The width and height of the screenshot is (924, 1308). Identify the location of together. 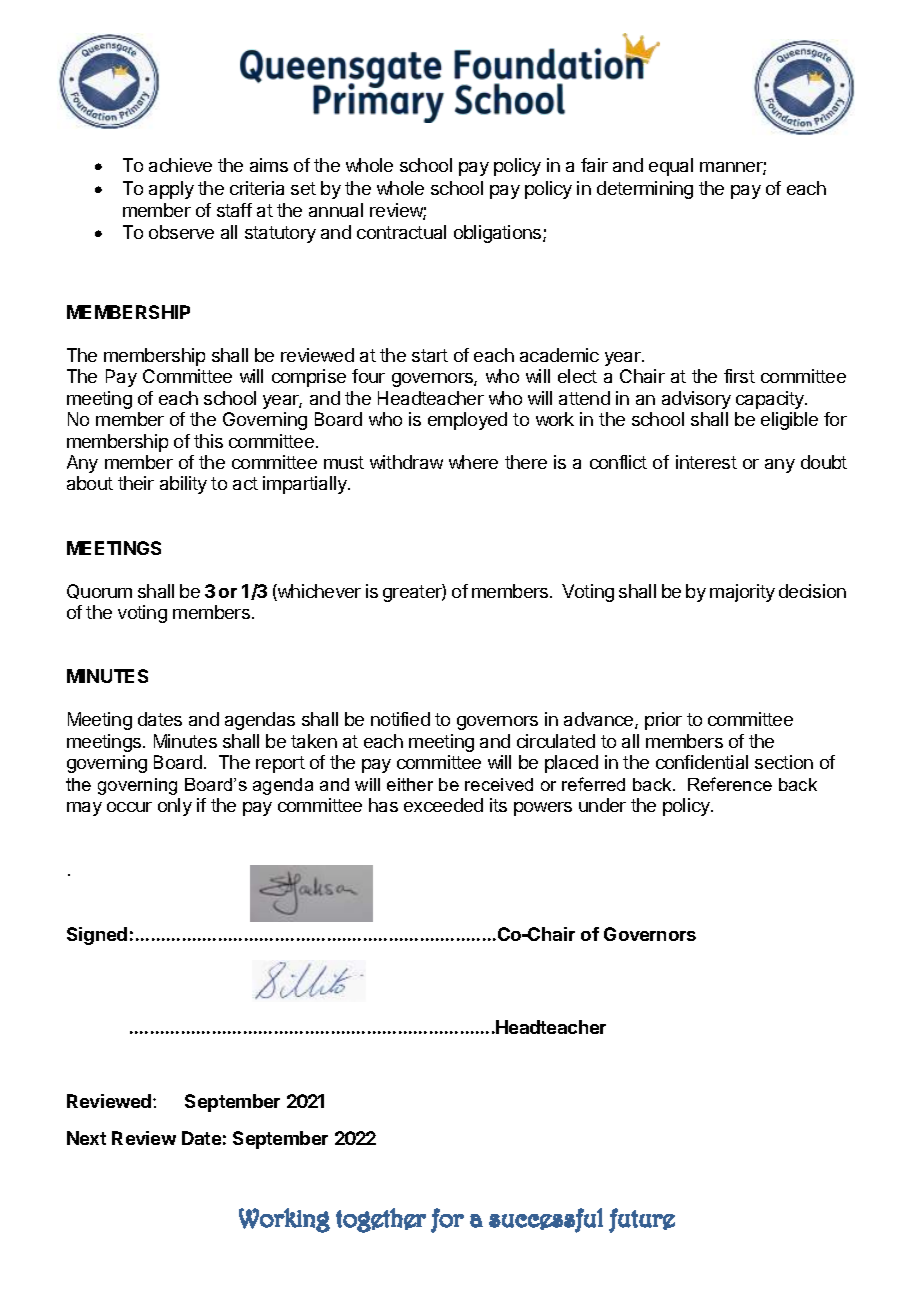
(381, 1220).
